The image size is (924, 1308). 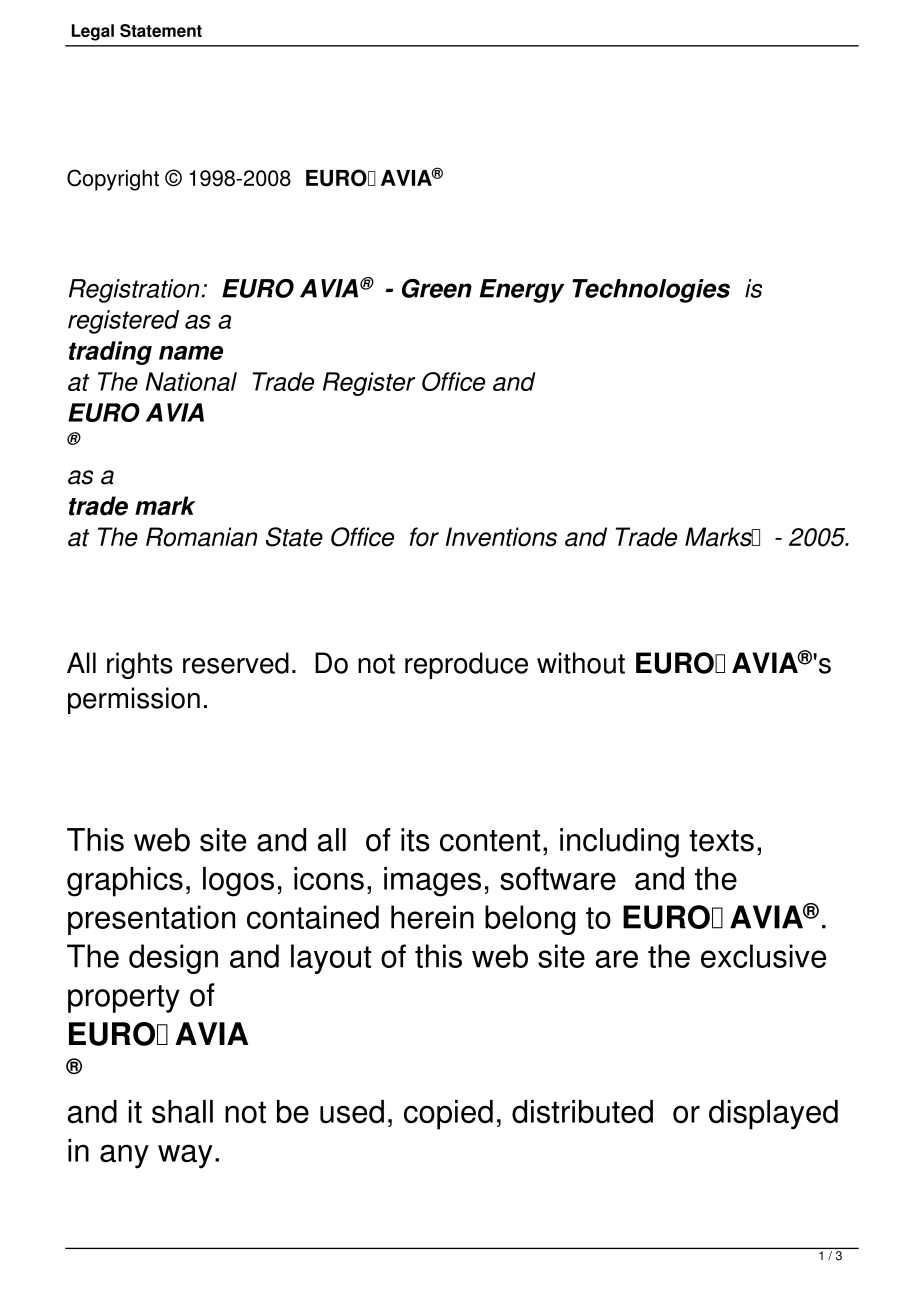 What do you see at coordinates (134, 291) in the screenshot?
I see `Registration` at bounding box center [134, 291].
